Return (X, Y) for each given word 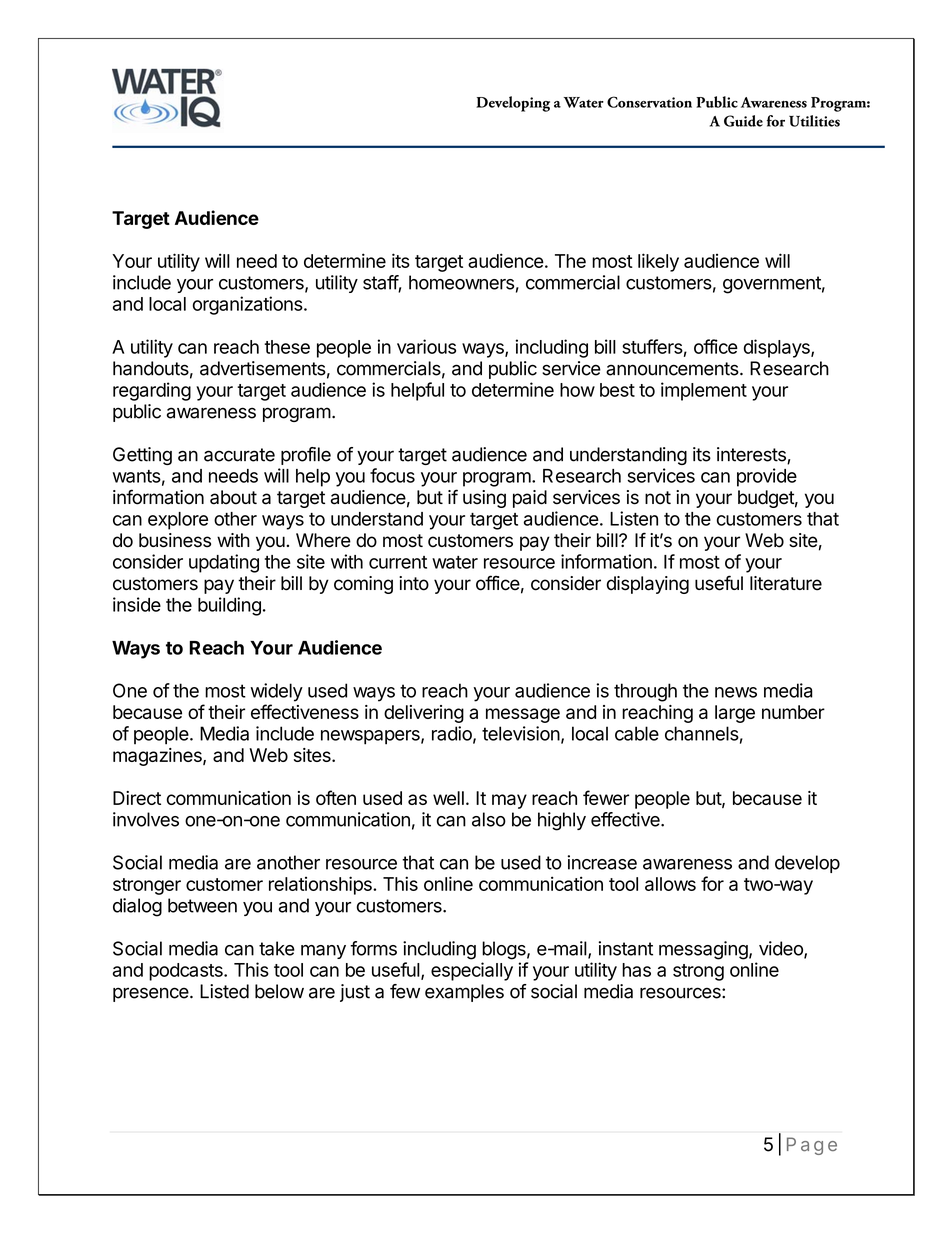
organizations (249, 305)
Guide (743, 121)
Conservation (649, 102)
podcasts (187, 972)
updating (224, 563)
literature (786, 583)
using (484, 499)
